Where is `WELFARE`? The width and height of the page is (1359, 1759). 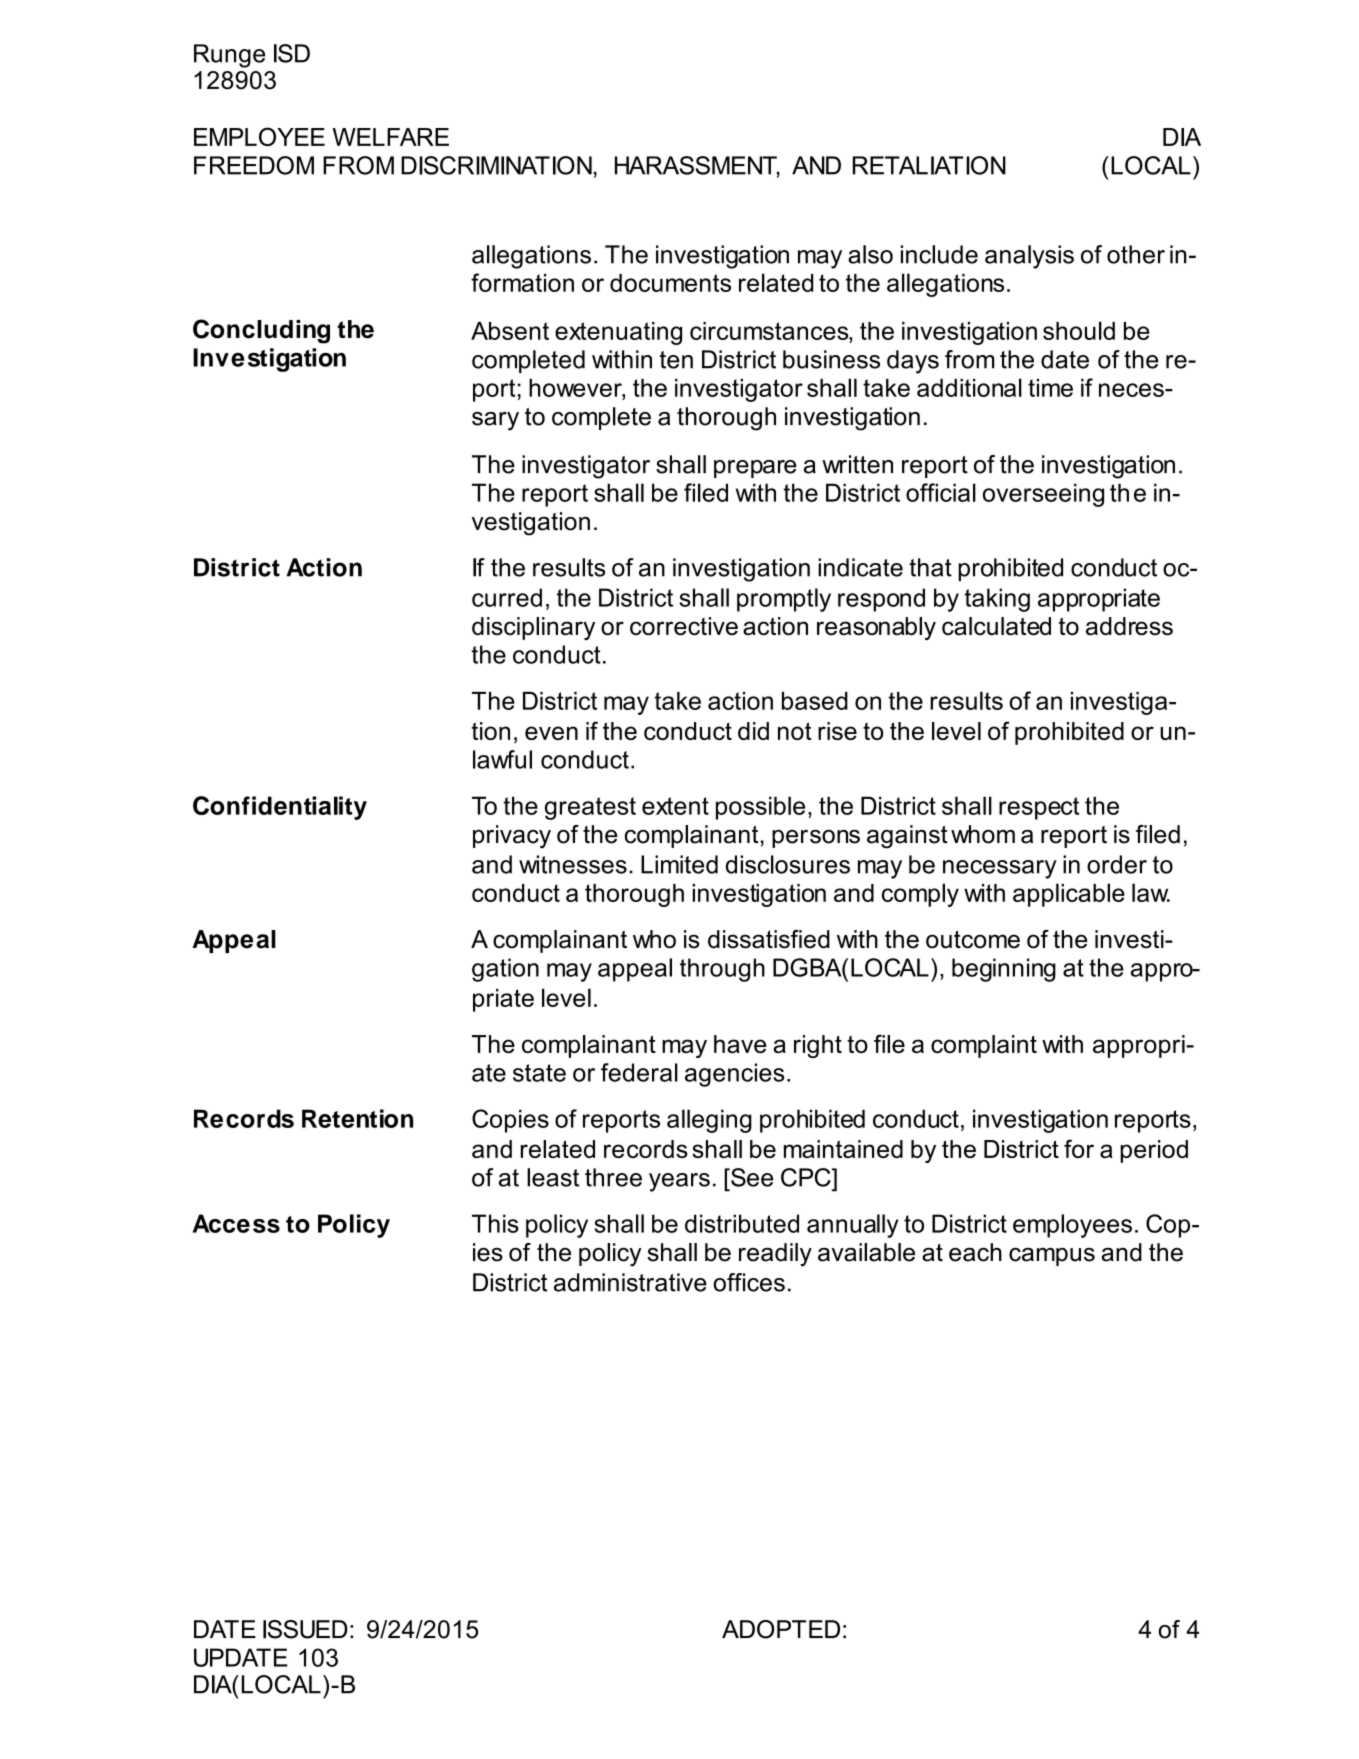
WELFARE is located at coordinates (391, 137).
